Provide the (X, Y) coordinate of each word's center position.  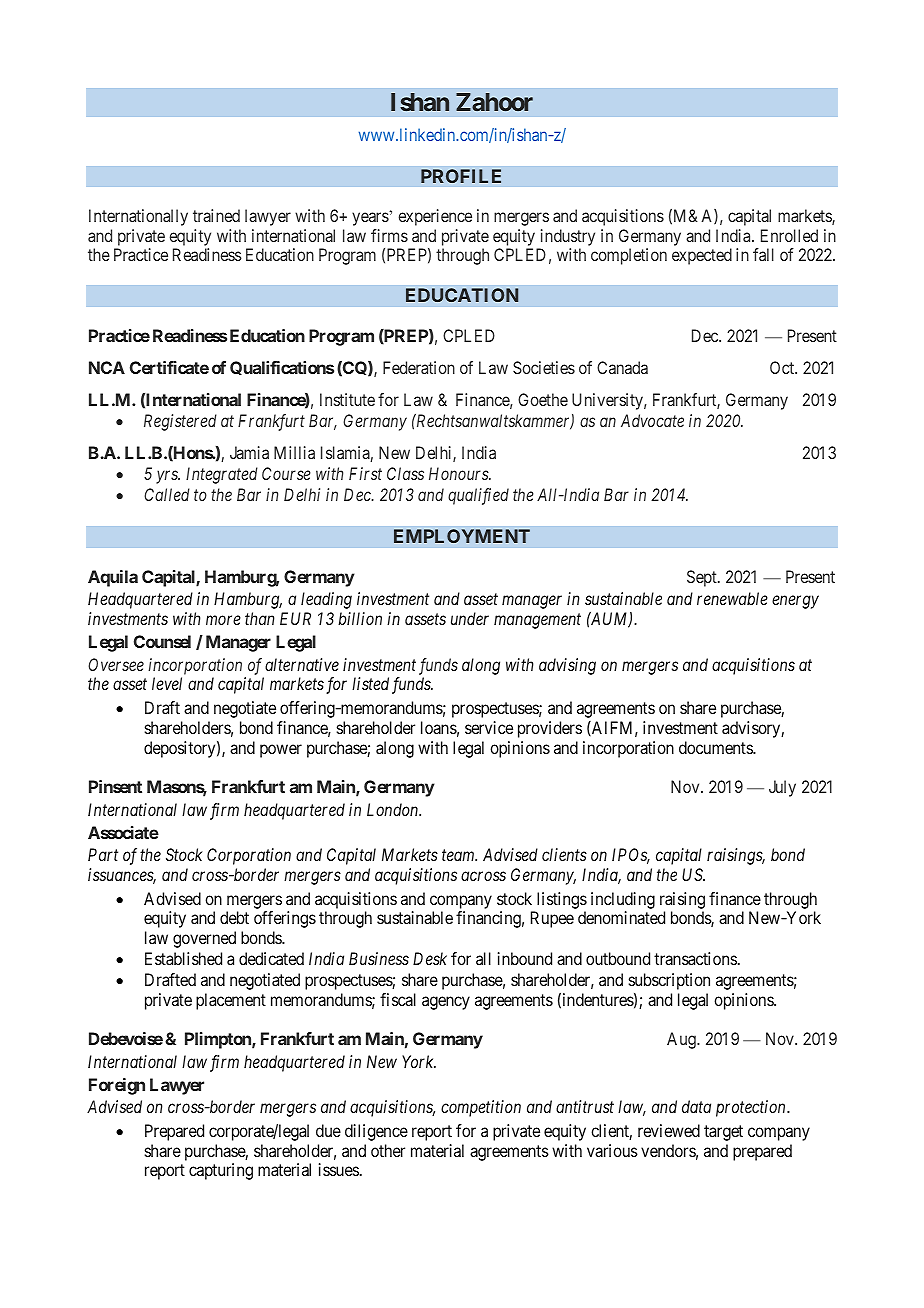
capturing (221, 1171)
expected (702, 256)
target (723, 1133)
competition (481, 1108)
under (470, 618)
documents (716, 747)
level (167, 683)
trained (216, 215)
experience (435, 217)
